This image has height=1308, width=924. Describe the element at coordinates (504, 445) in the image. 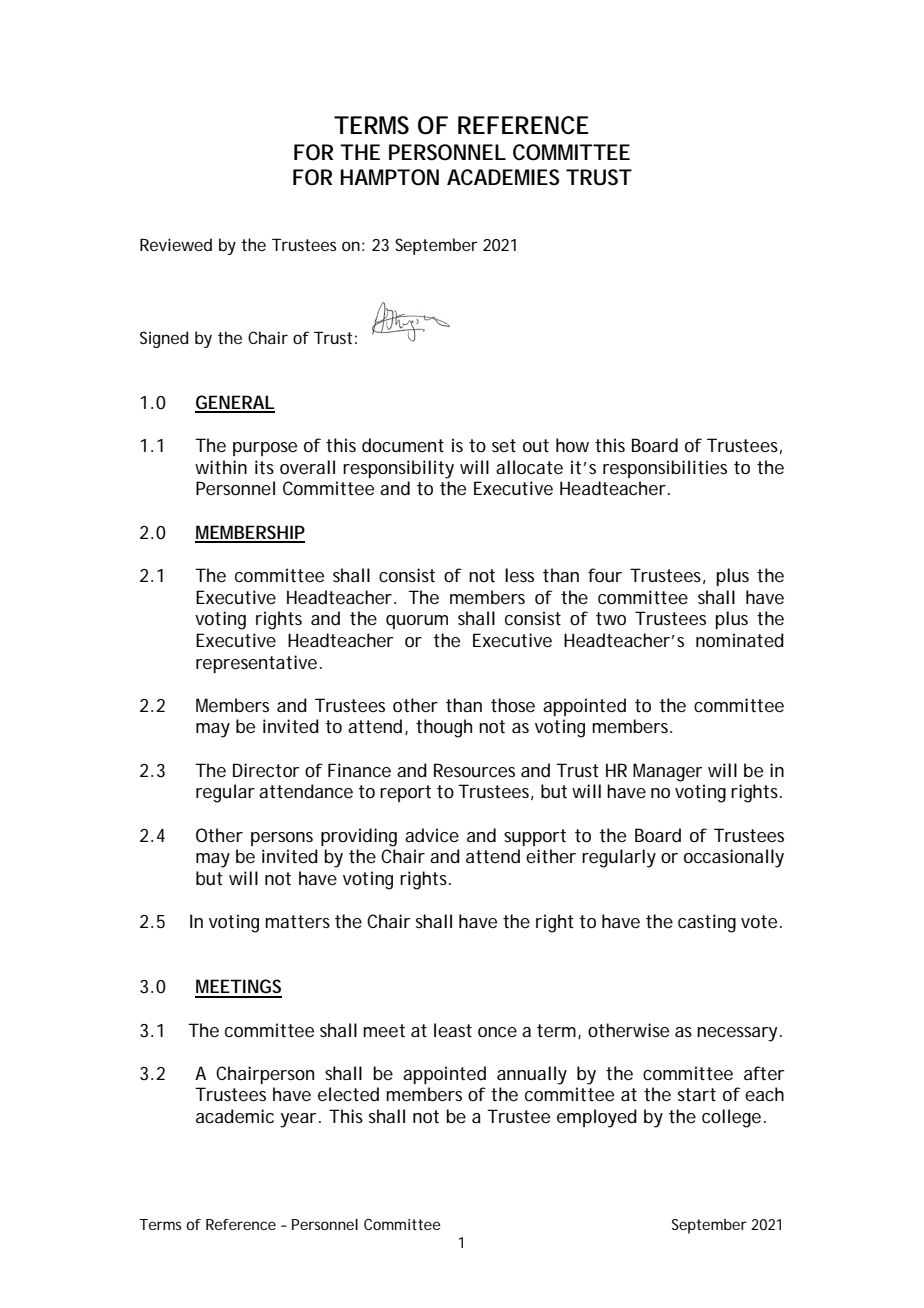

I see `set` at that location.
